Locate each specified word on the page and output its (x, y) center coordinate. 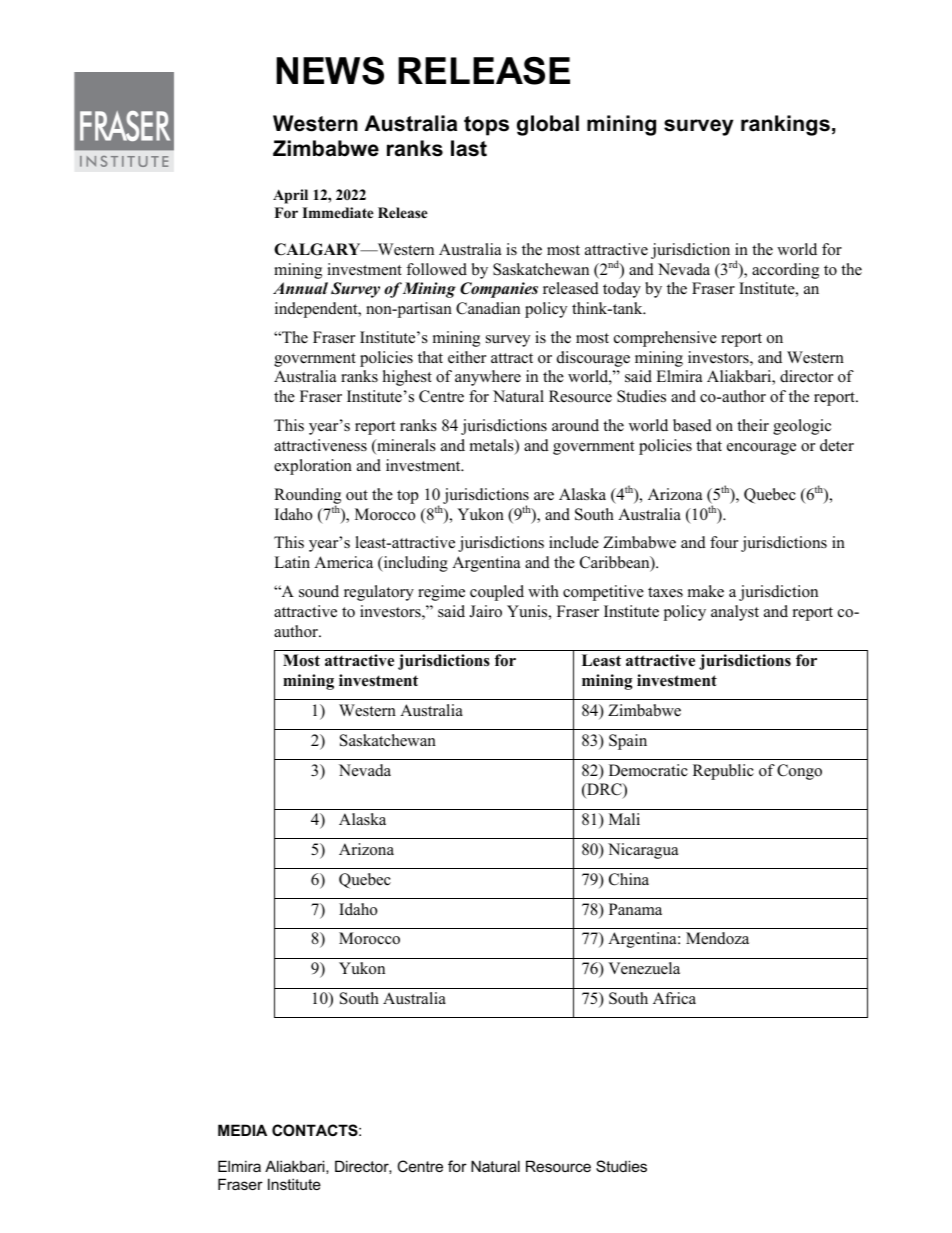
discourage (593, 359)
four (724, 542)
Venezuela (644, 968)
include (574, 542)
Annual (300, 288)
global (548, 125)
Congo (799, 772)
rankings (785, 125)
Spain (628, 742)
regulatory (379, 593)
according (785, 271)
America (343, 562)
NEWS (330, 71)
